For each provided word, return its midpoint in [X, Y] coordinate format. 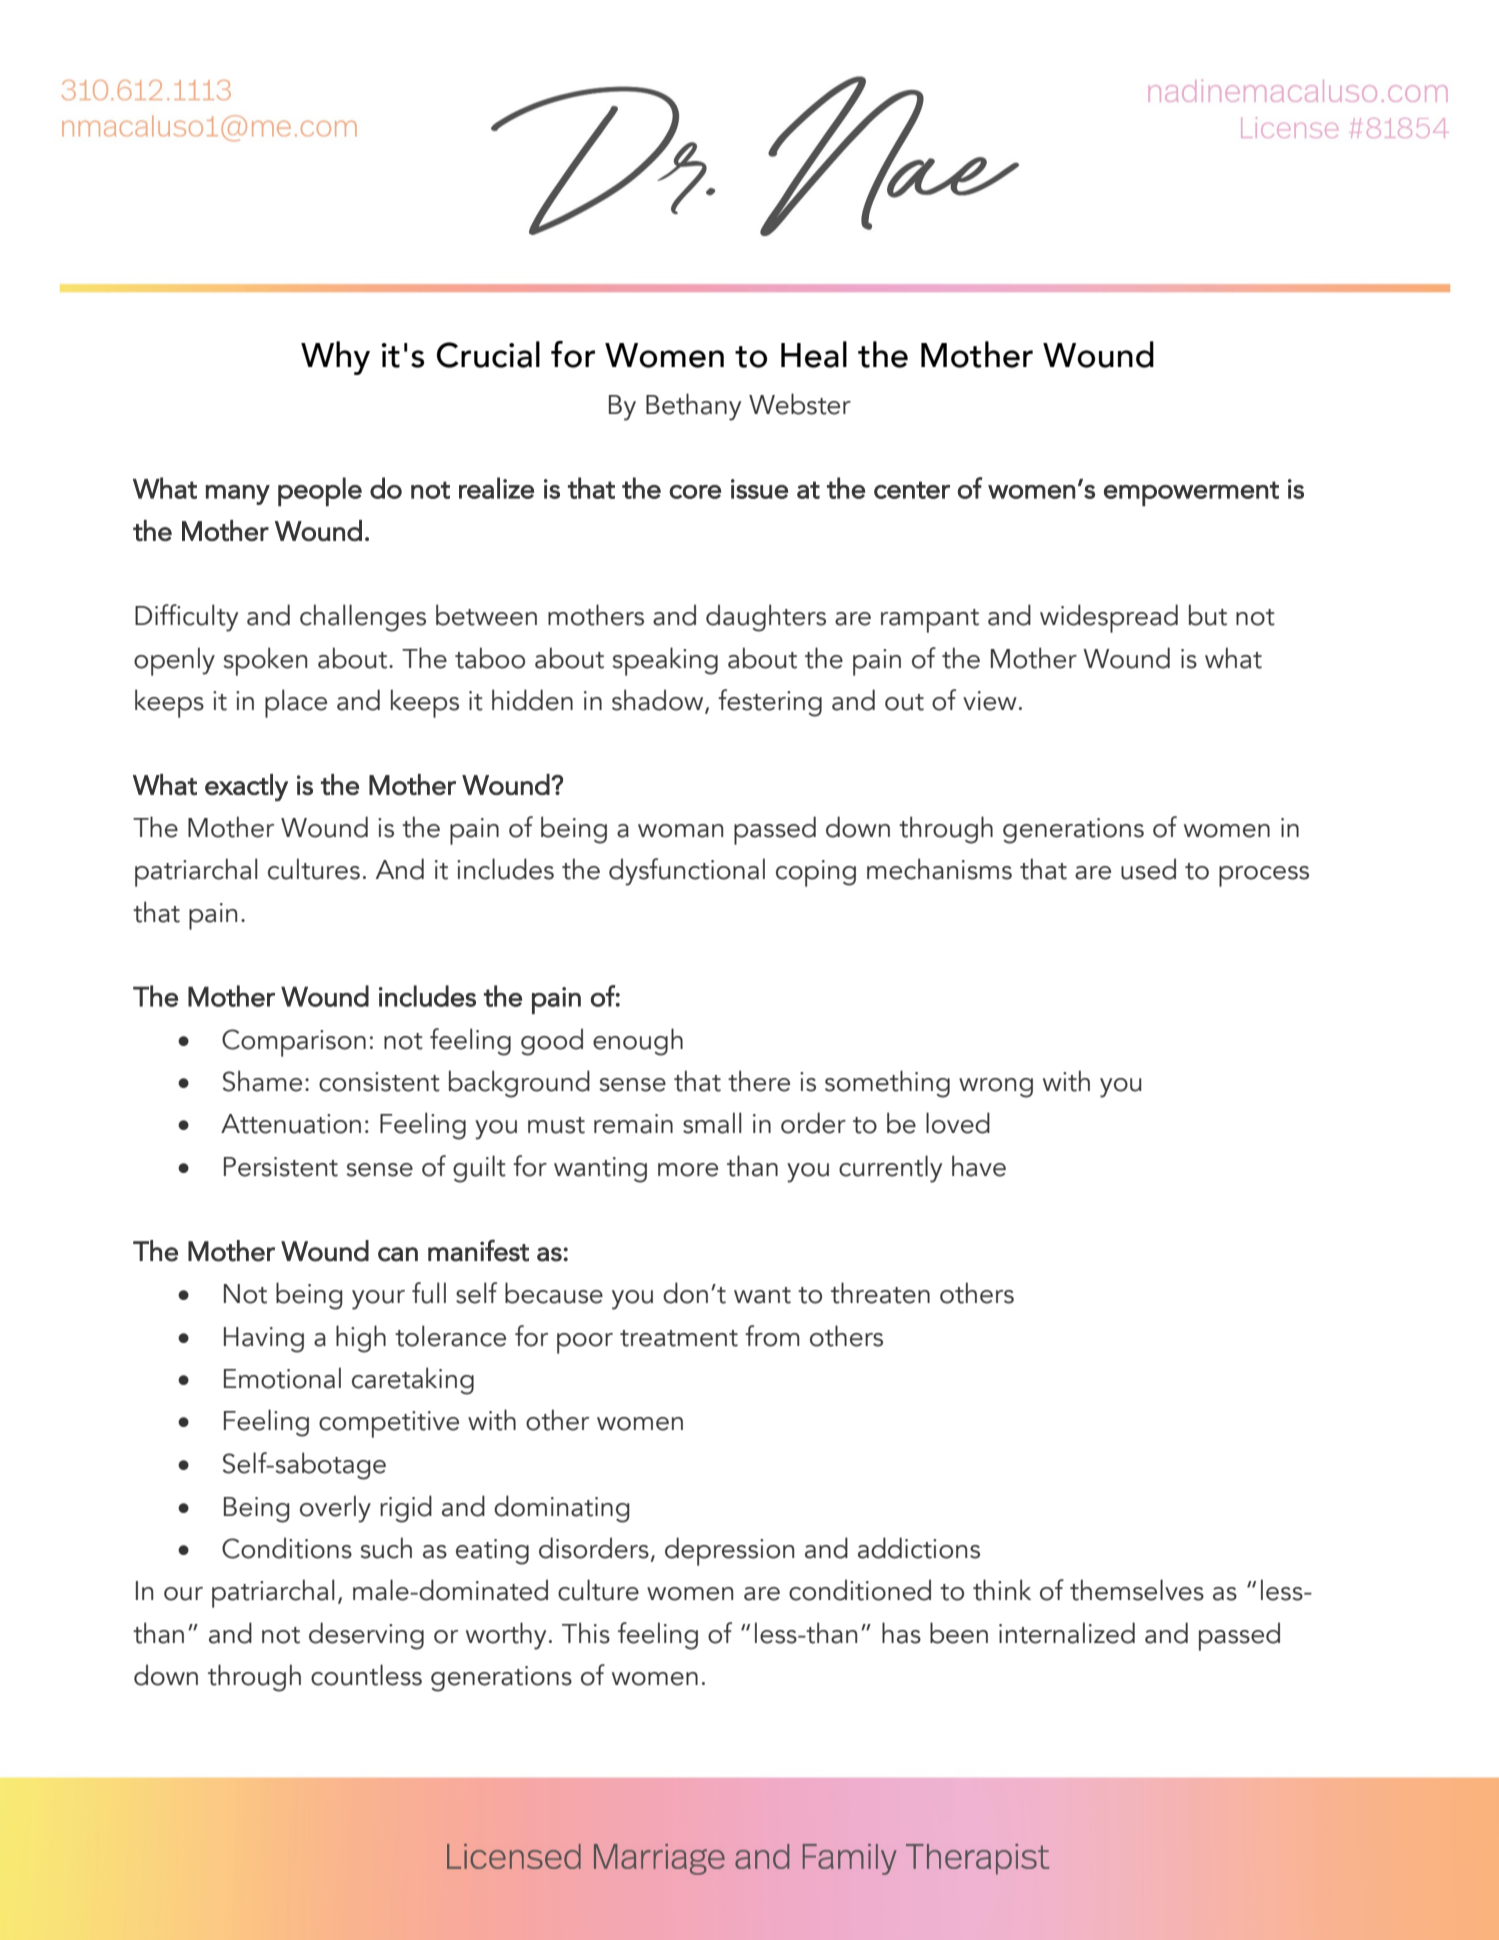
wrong [996, 1088]
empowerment [1191, 493]
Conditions [287, 1548]
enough [638, 1042]
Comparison [294, 1043]
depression [729, 1551]
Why [335, 358]
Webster [800, 404]
